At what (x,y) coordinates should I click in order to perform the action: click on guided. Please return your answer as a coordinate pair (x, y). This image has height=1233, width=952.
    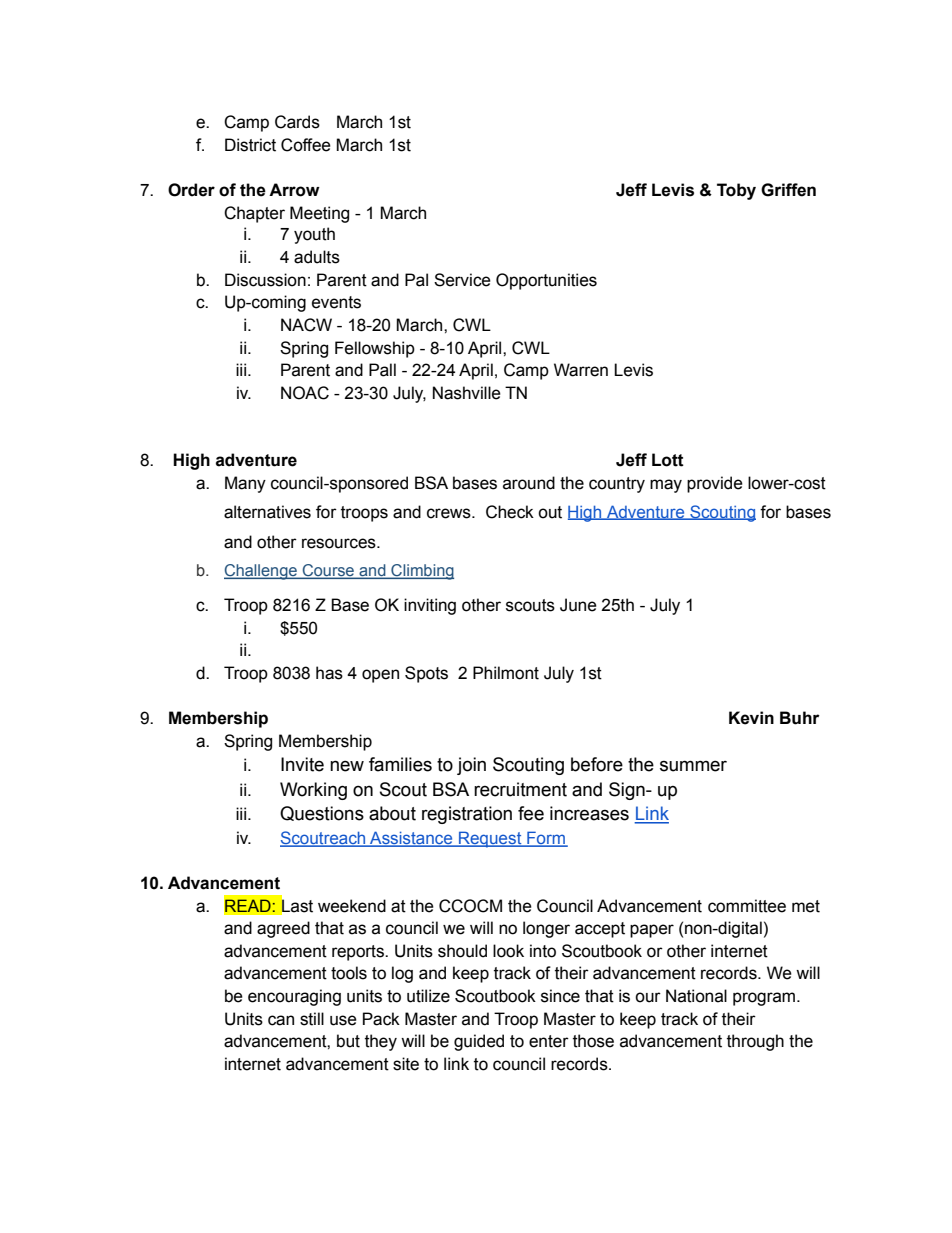
    Looking at the image, I should click on (479, 1042).
